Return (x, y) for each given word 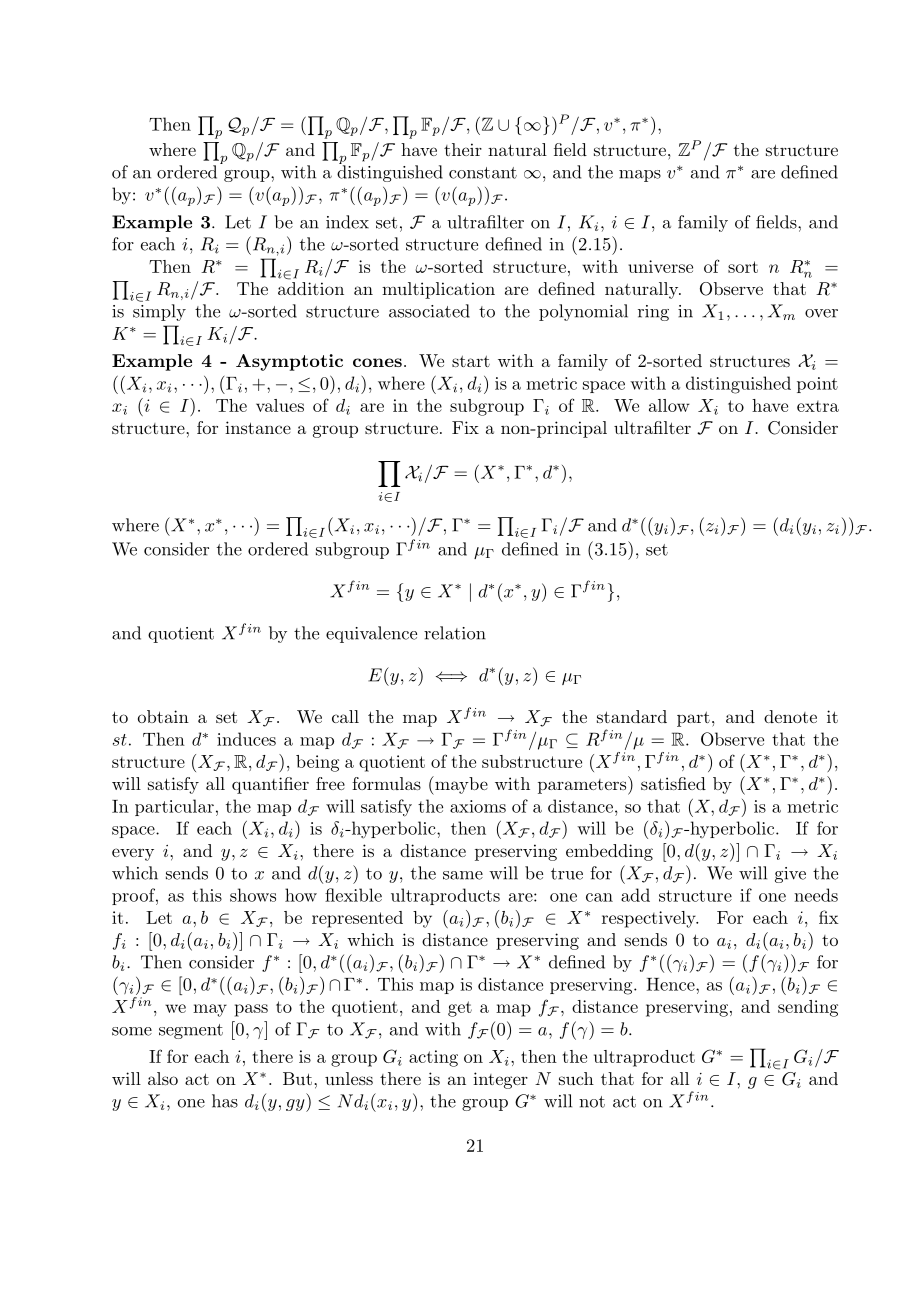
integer (500, 1080)
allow (669, 405)
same (463, 875)
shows (253, 895)
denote (790, 716)
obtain (163, 716)
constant (483, 173)
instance (258, 427)
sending (808, 1008)
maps (640, 176)
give (790, 875)
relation (455, 633)
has (225, 1101)
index (347, 222)
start (471, 361)
